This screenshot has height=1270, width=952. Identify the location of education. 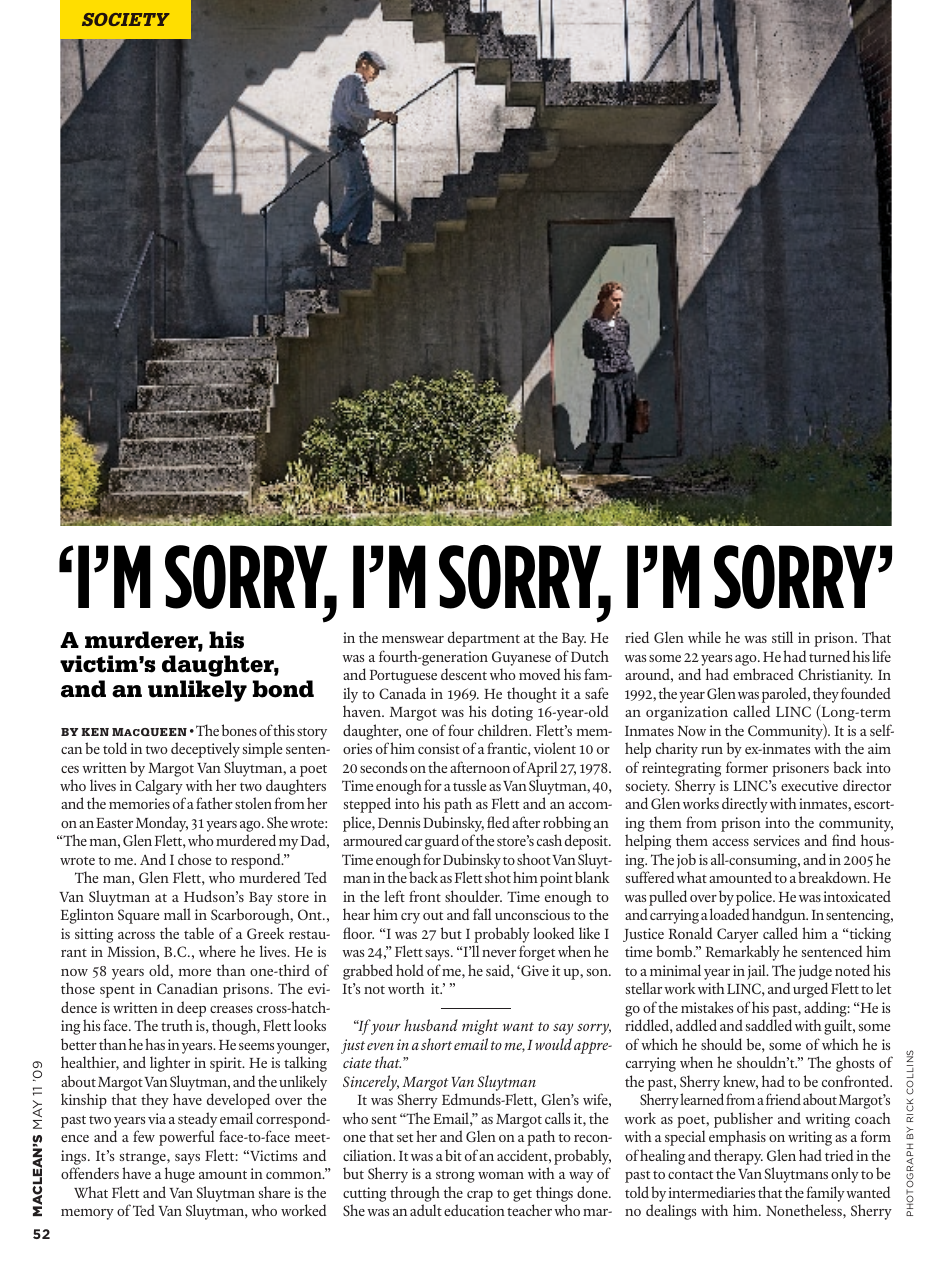
(474, 1210).
